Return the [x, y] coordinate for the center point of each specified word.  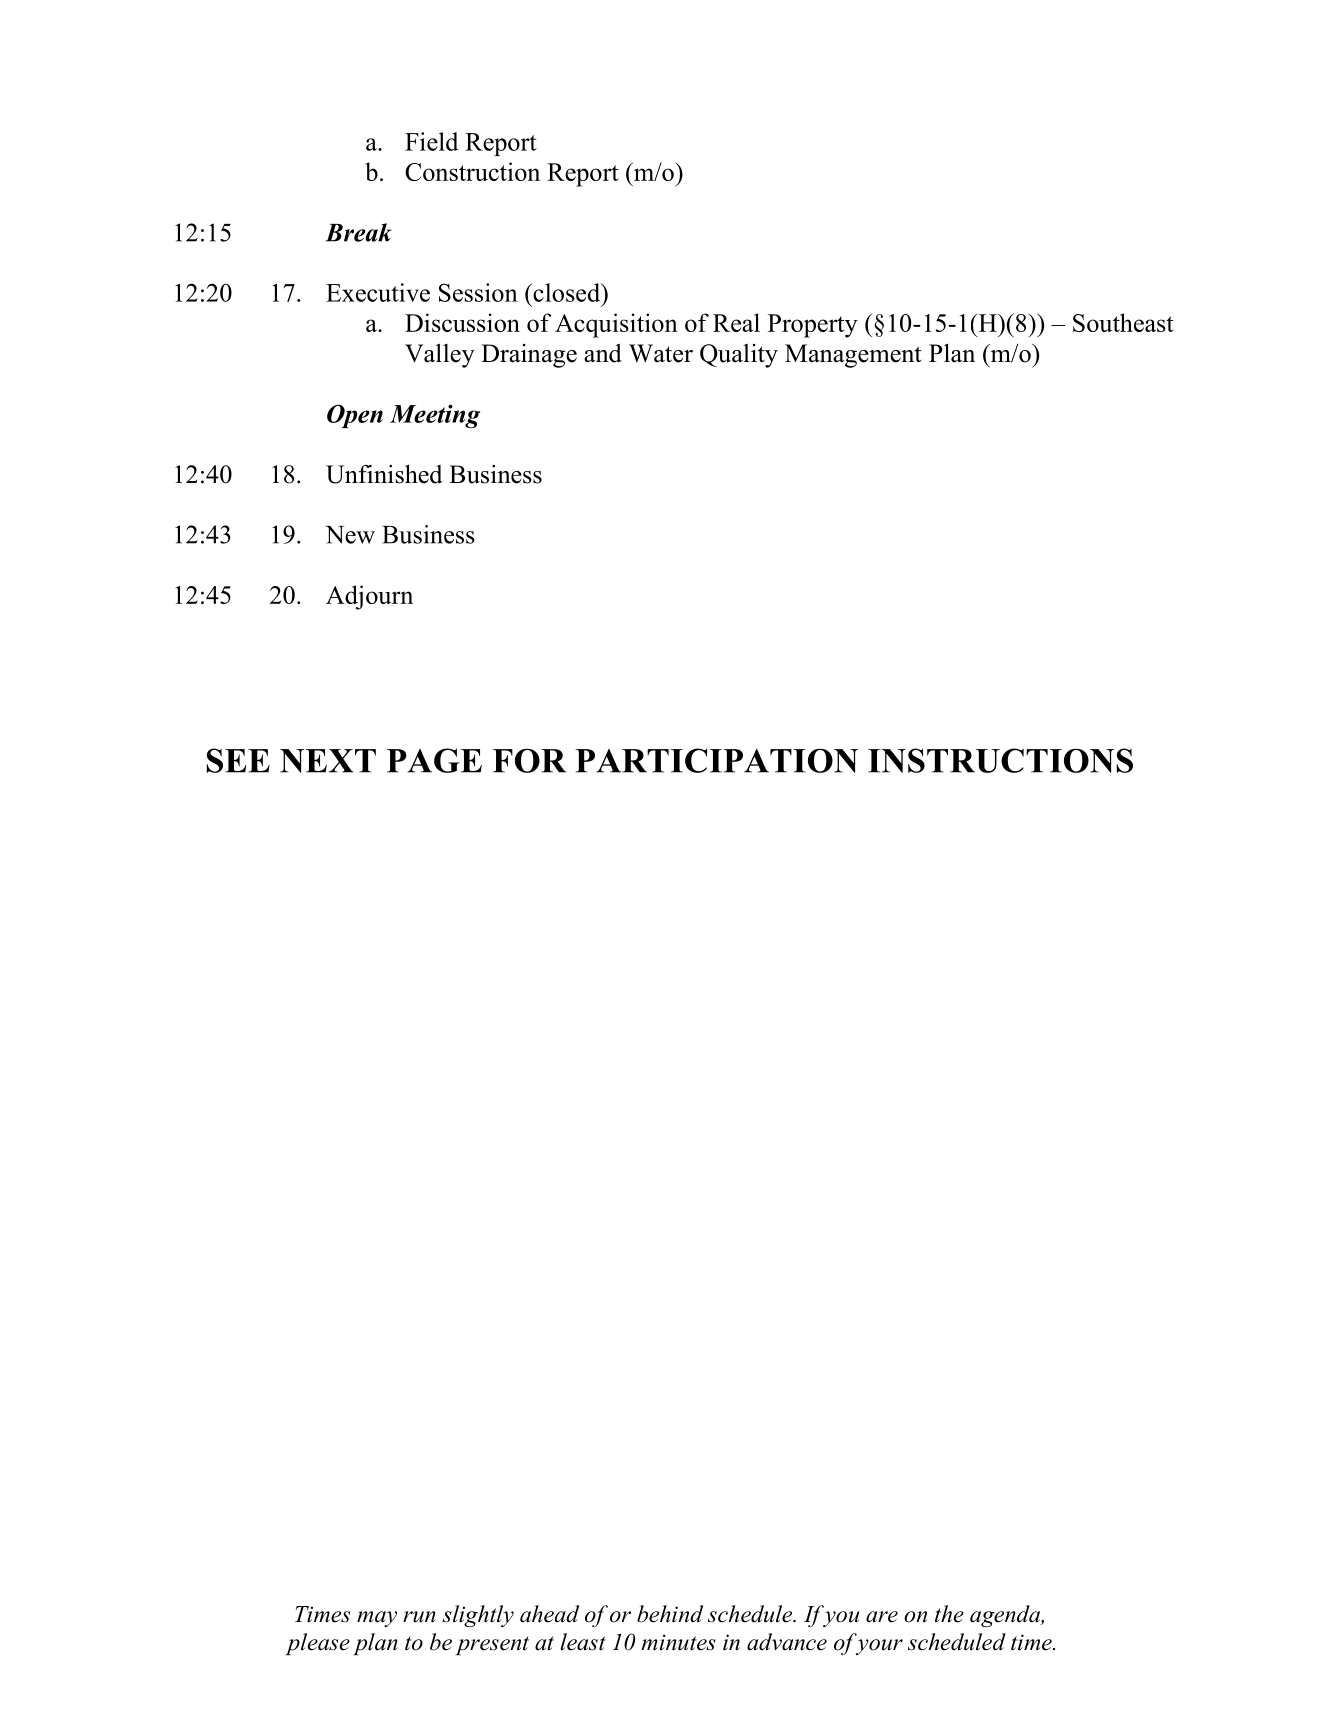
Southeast [1123, 322]
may [377, 1619]
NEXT [328, 761]
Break [358, 232]
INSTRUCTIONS [1000, 760]
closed [567, 292]
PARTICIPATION [716, 760]
